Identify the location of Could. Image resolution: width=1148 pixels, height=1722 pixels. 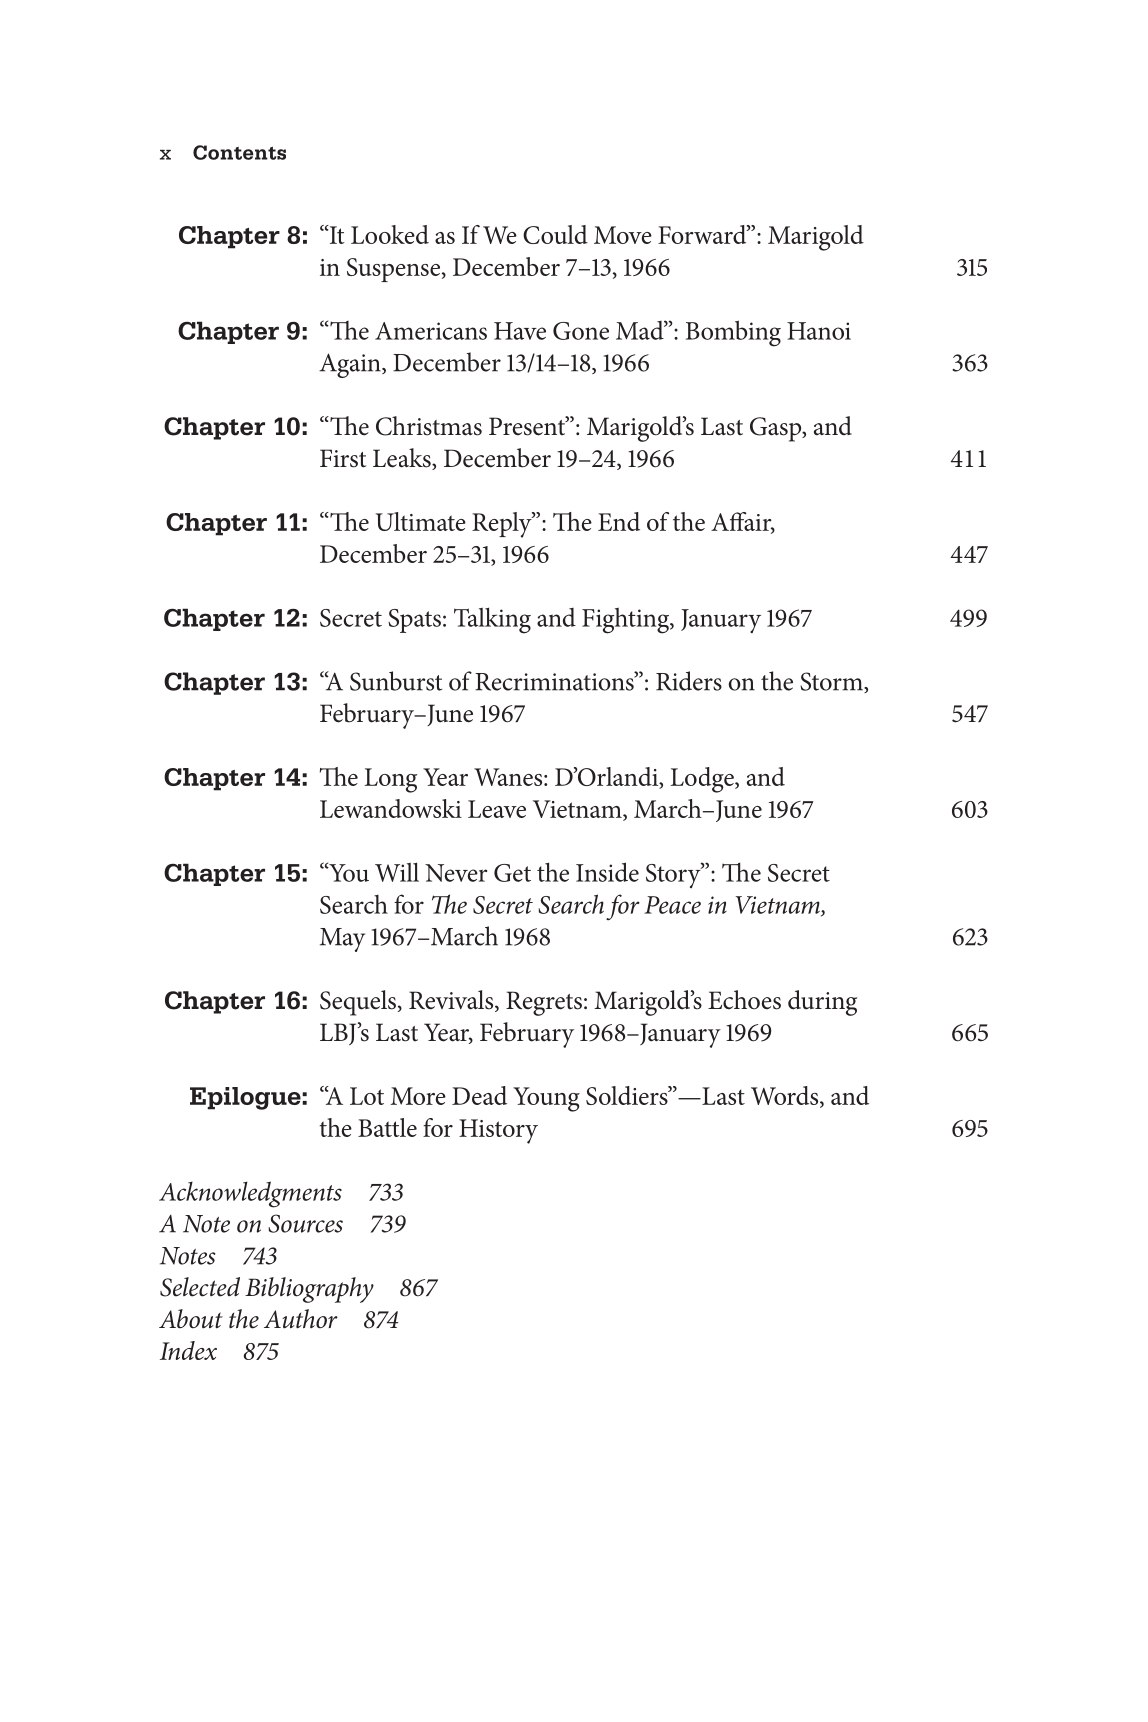
(555, 234).
